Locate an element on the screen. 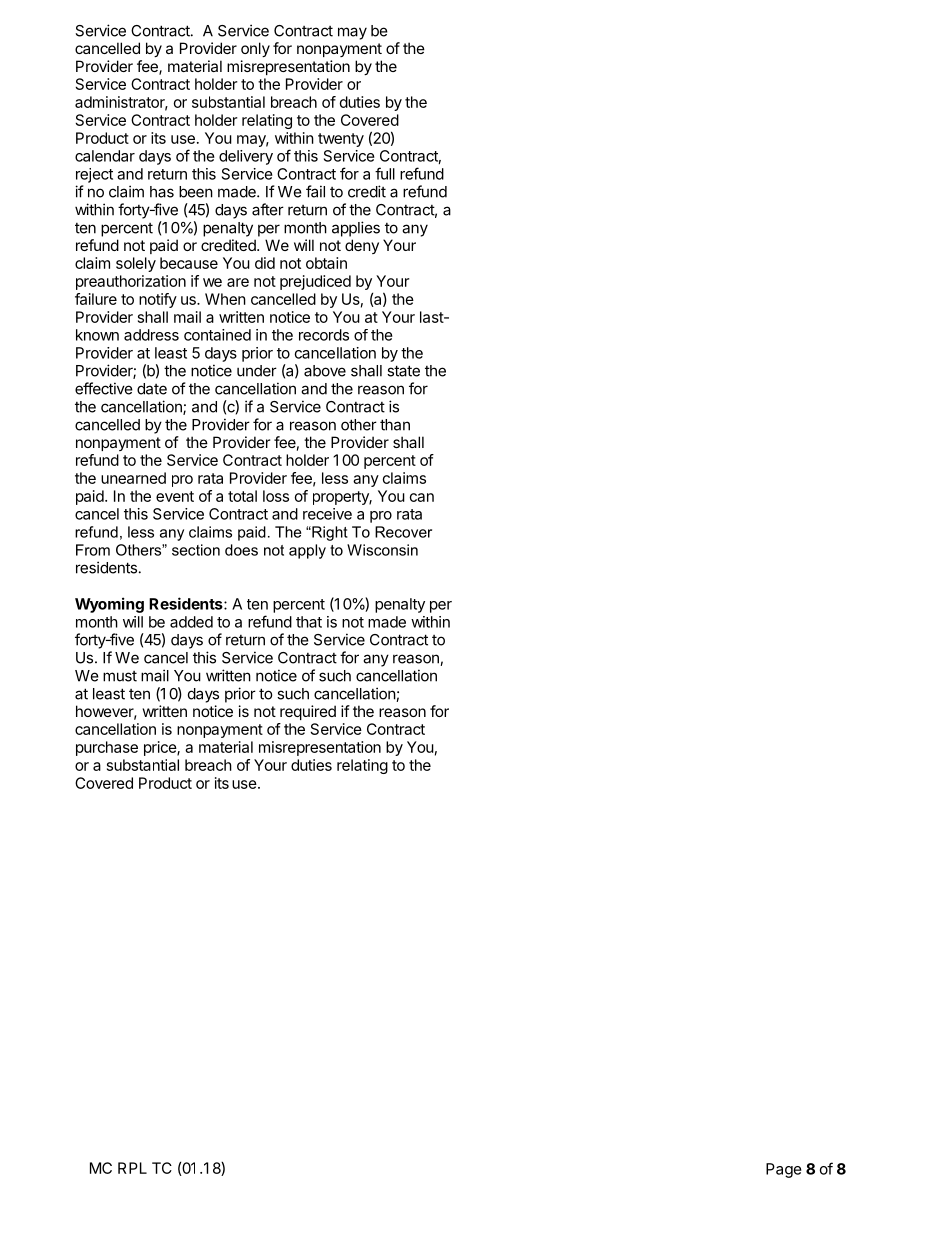  only is located at coordinates (255, 49).
